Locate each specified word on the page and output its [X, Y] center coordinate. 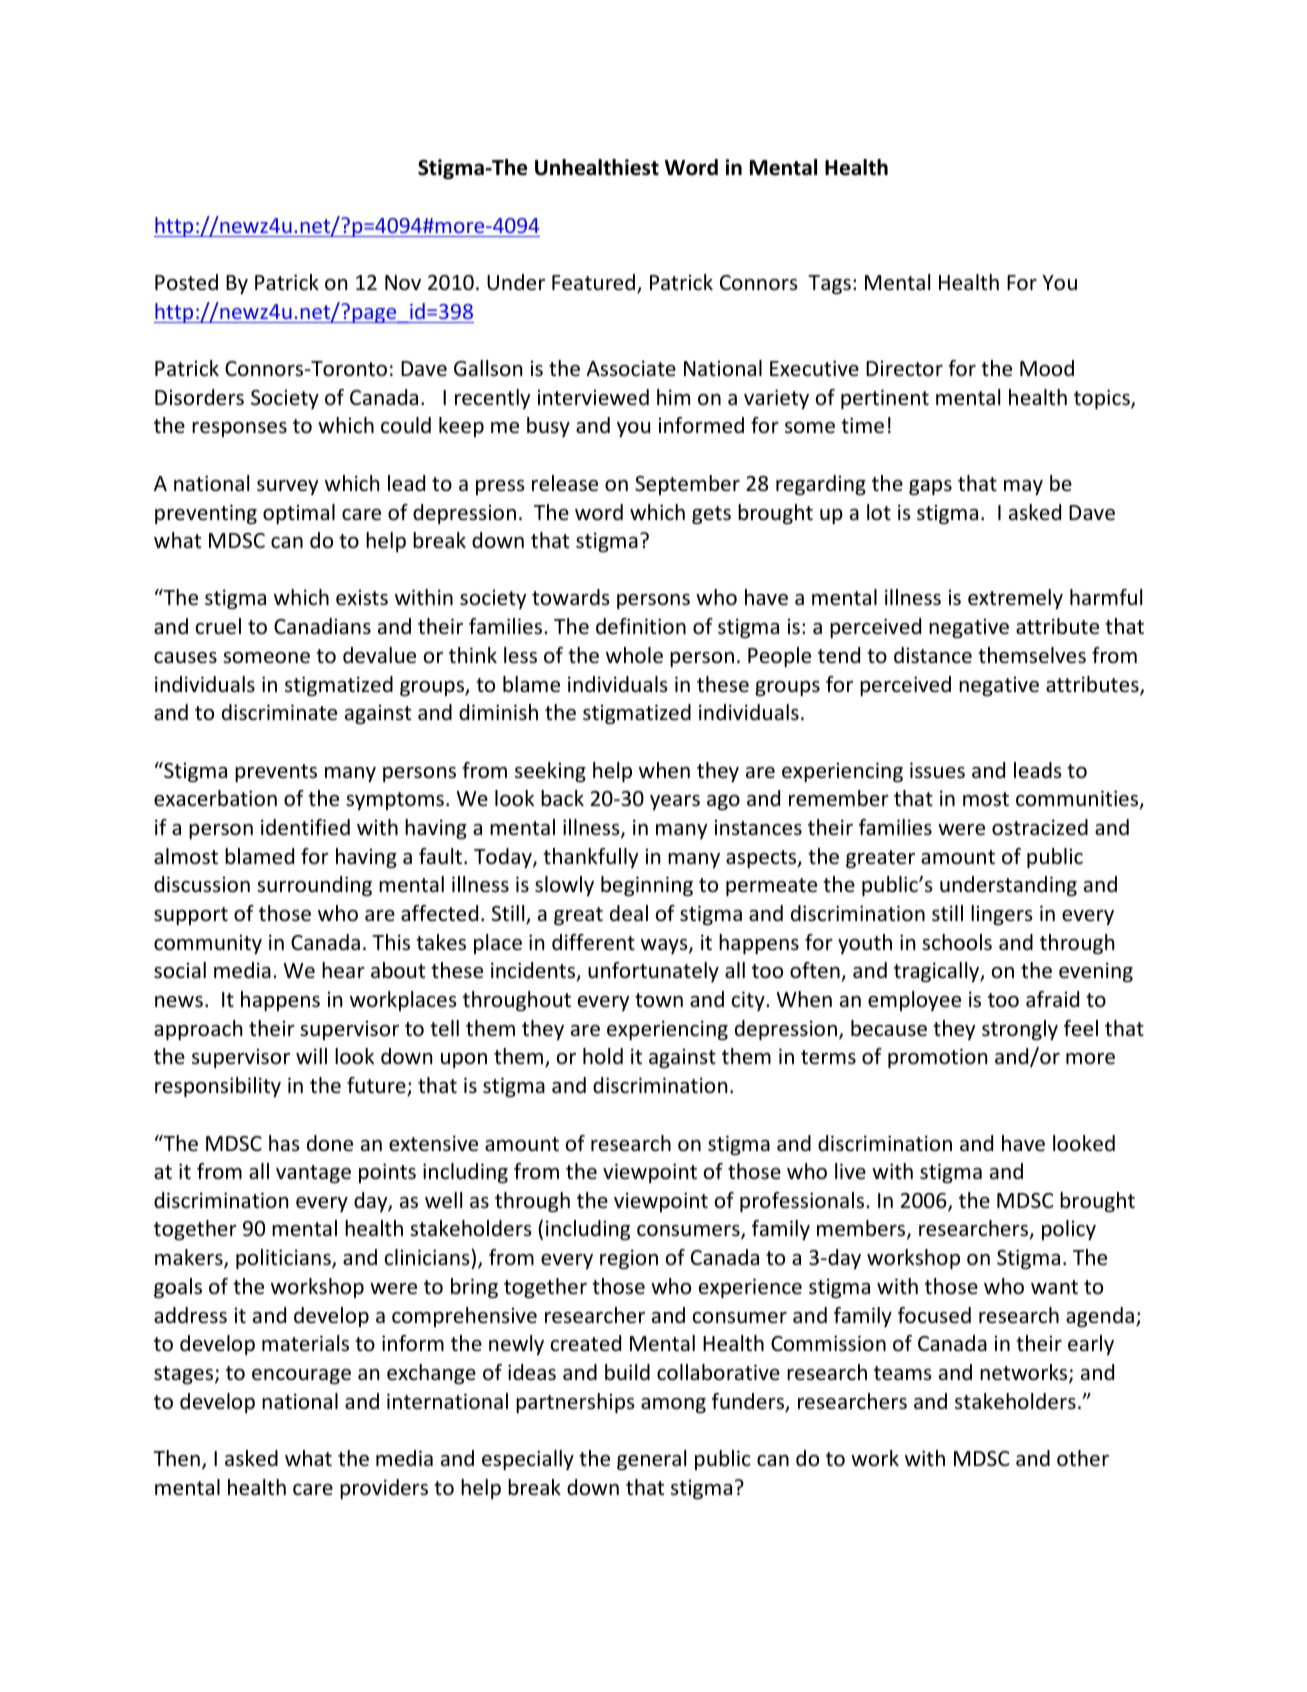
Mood [1047, 368]
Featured [595, 283]
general [651, 1460]
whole [634, 655]
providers [384, 1489]
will [311, 1056]
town [659, 1000]
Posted [186, 282]
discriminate [279, 712]
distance [933, 655]
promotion [937, 1058]
